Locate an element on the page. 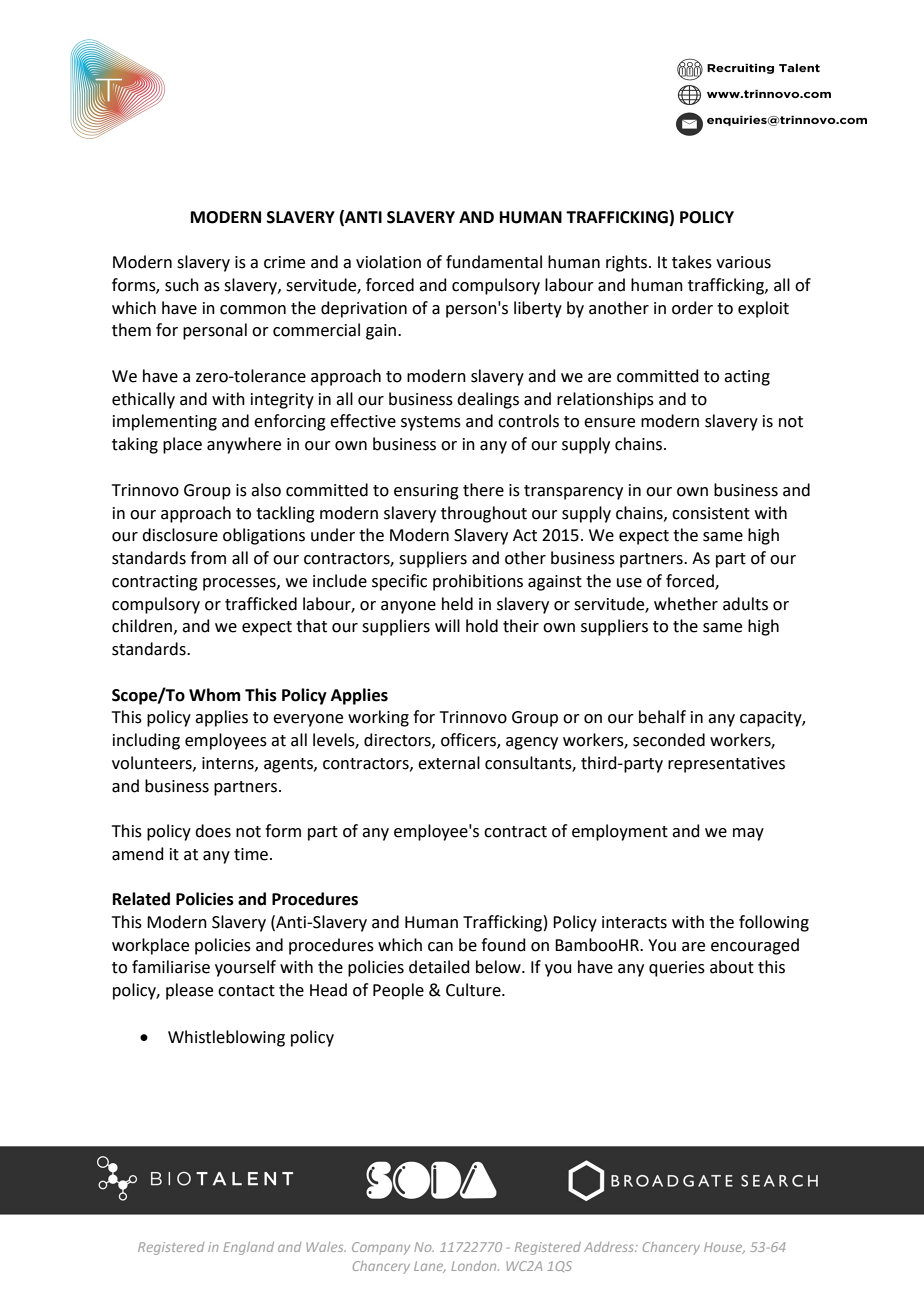 The image size is (924, 1308). such is located at coordinates (182, 285).
